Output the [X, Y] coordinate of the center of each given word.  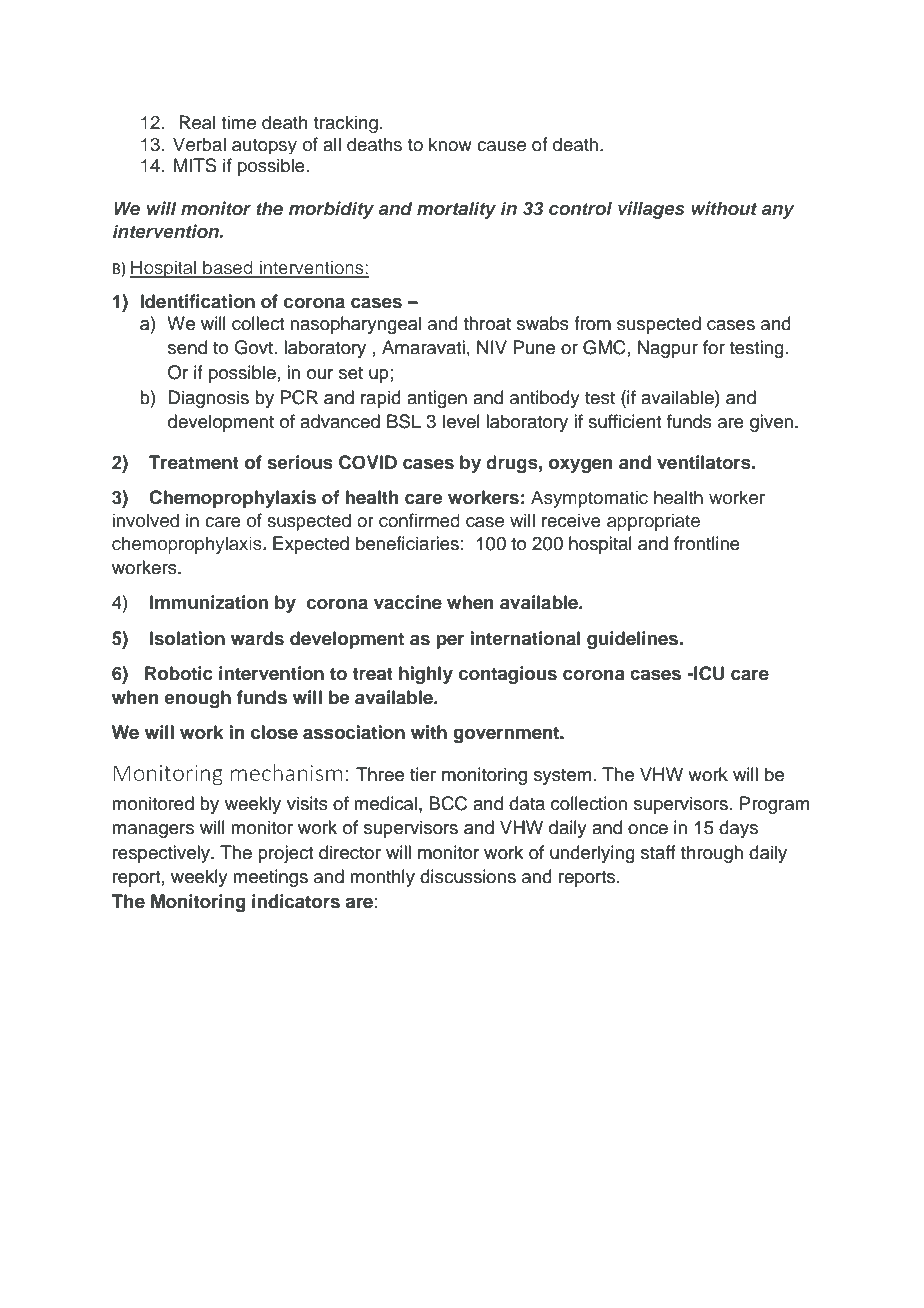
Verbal [199, 144]
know [450, 144]
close [274, 732]
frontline [707, 543]
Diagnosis [208, 399]
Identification [197, 301]
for [714, 347]
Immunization [209, 602]
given [771, 423]
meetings [270, 878]
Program [774, 805]
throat [487, 323]
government [507, 734]
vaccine [408, 602]
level [461, 421]
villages [651, 210]
